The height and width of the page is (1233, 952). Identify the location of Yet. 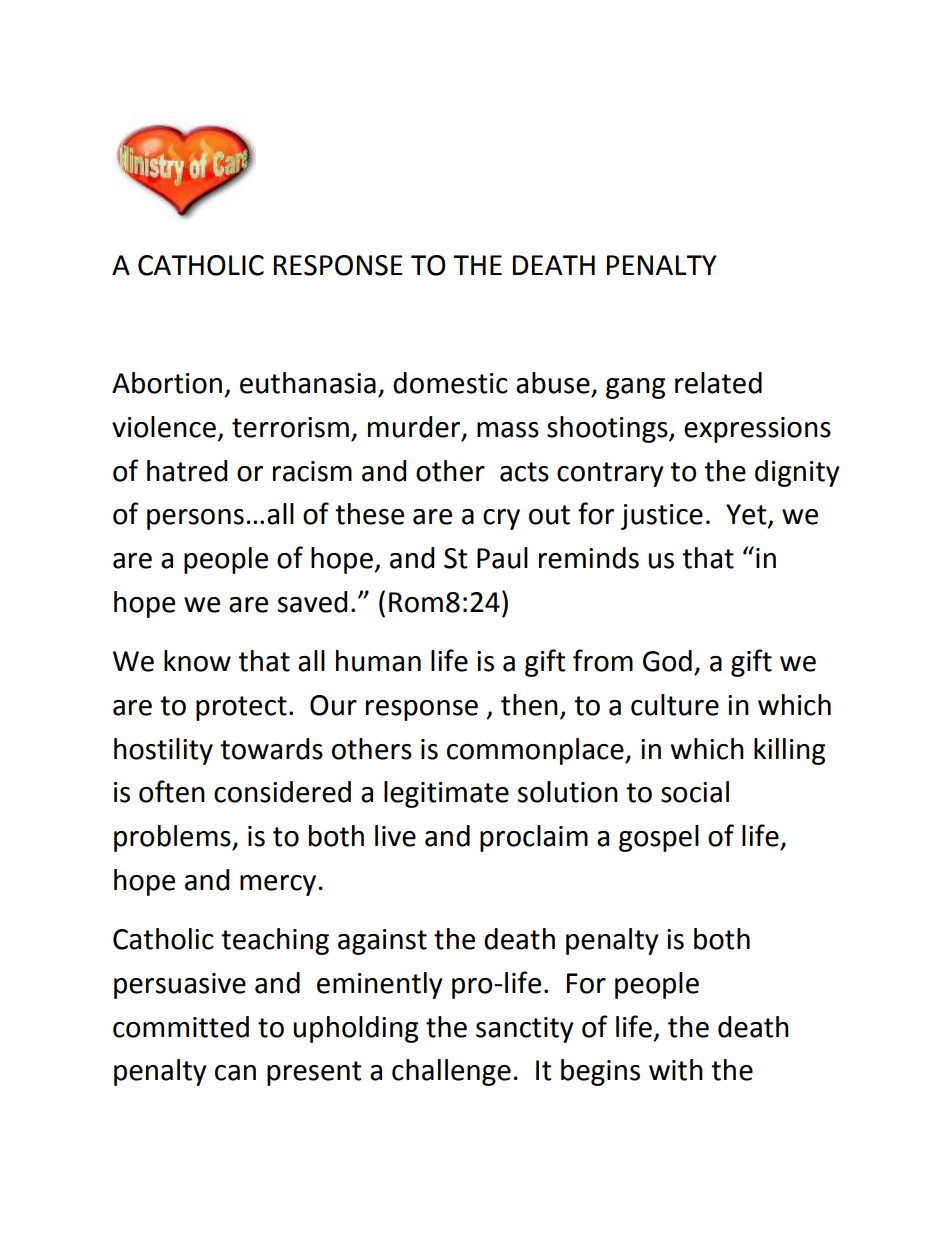
(747, 515).
